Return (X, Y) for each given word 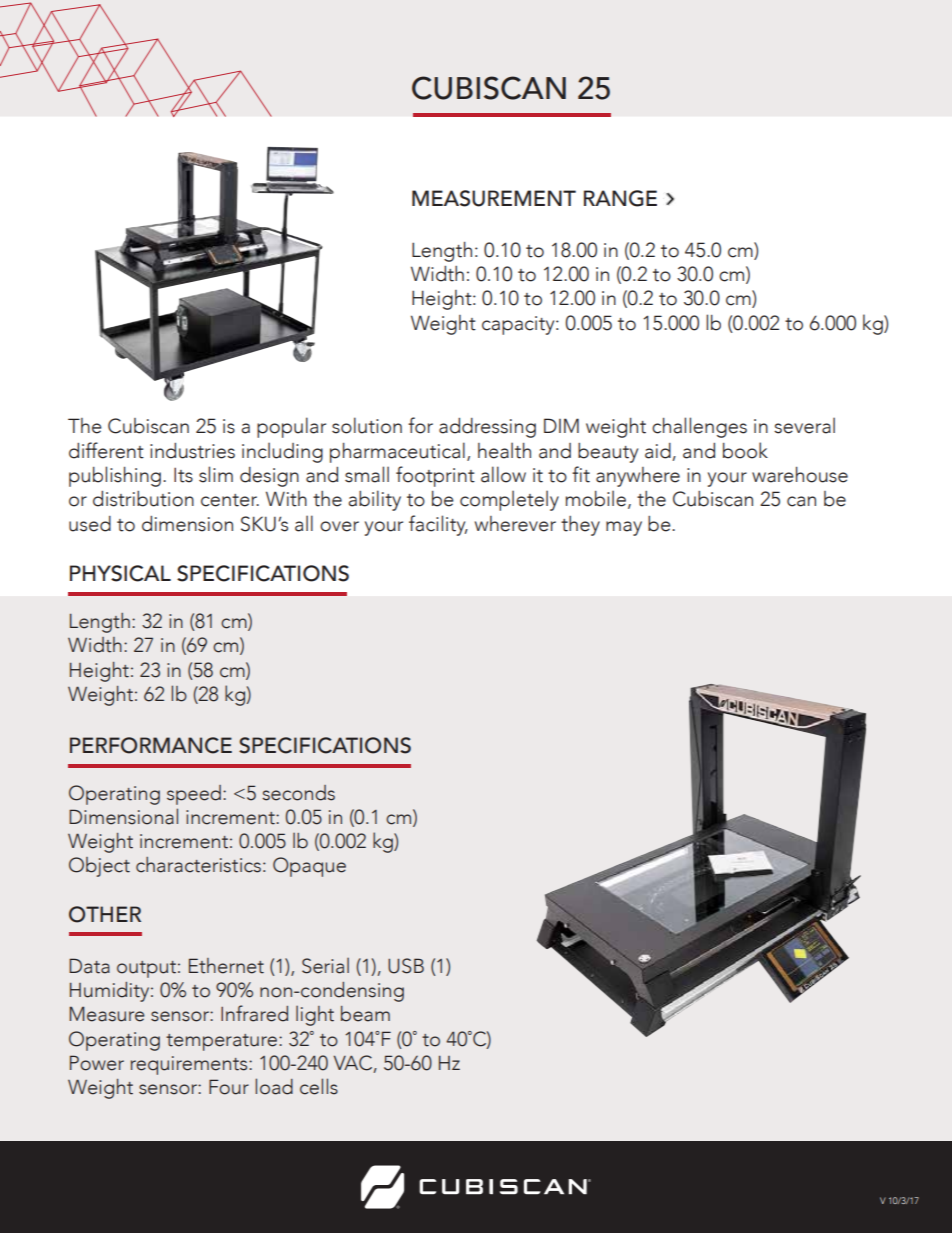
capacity (519, 325)
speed (194, 795)
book (745, 450)
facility (438, 525)
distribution (143, 499)
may (624, 528)
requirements (190, 1065)
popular (291, 427)
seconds (298, 793)
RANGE (620, 198)
